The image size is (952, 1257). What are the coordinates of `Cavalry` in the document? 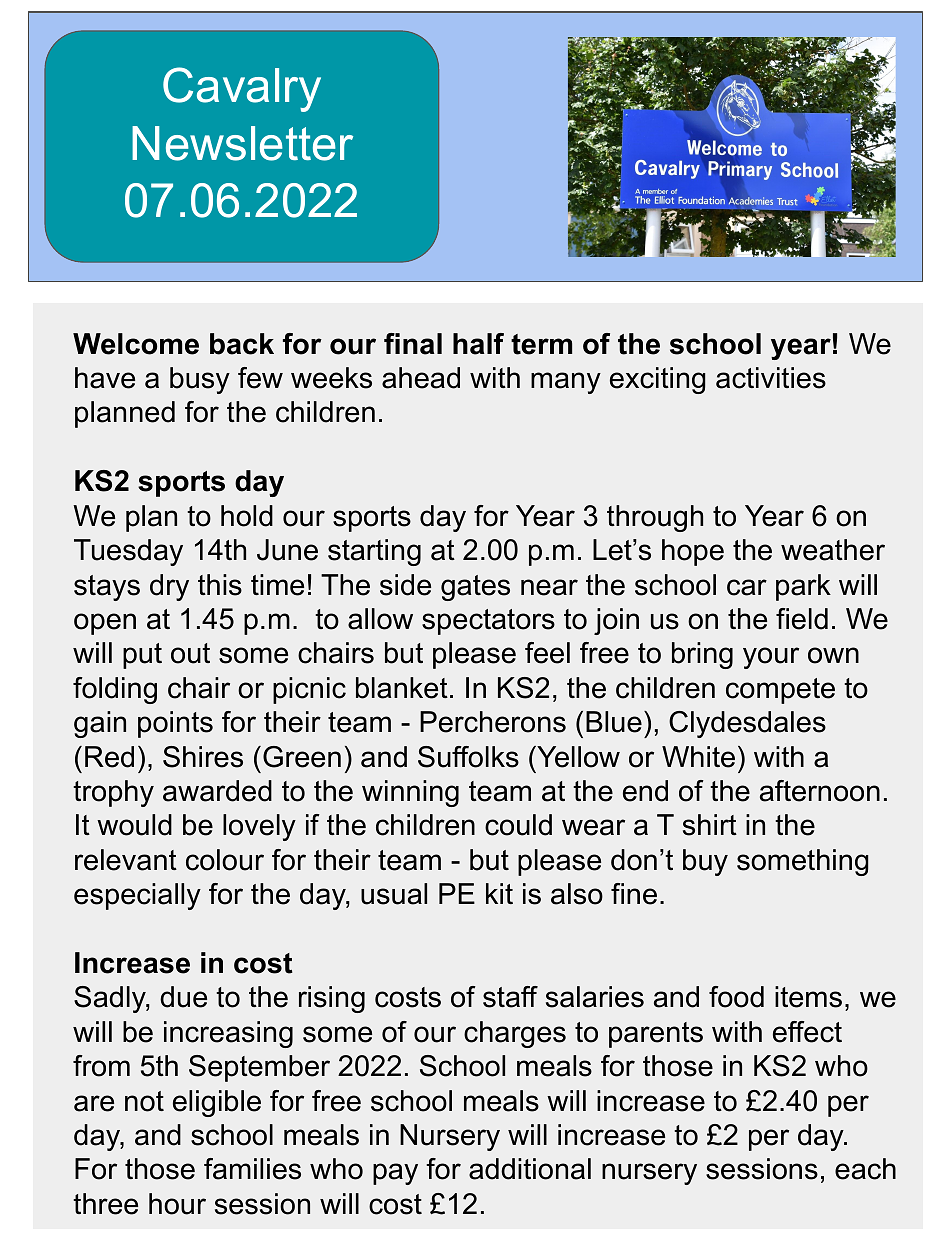 It's located at (242, 89).
